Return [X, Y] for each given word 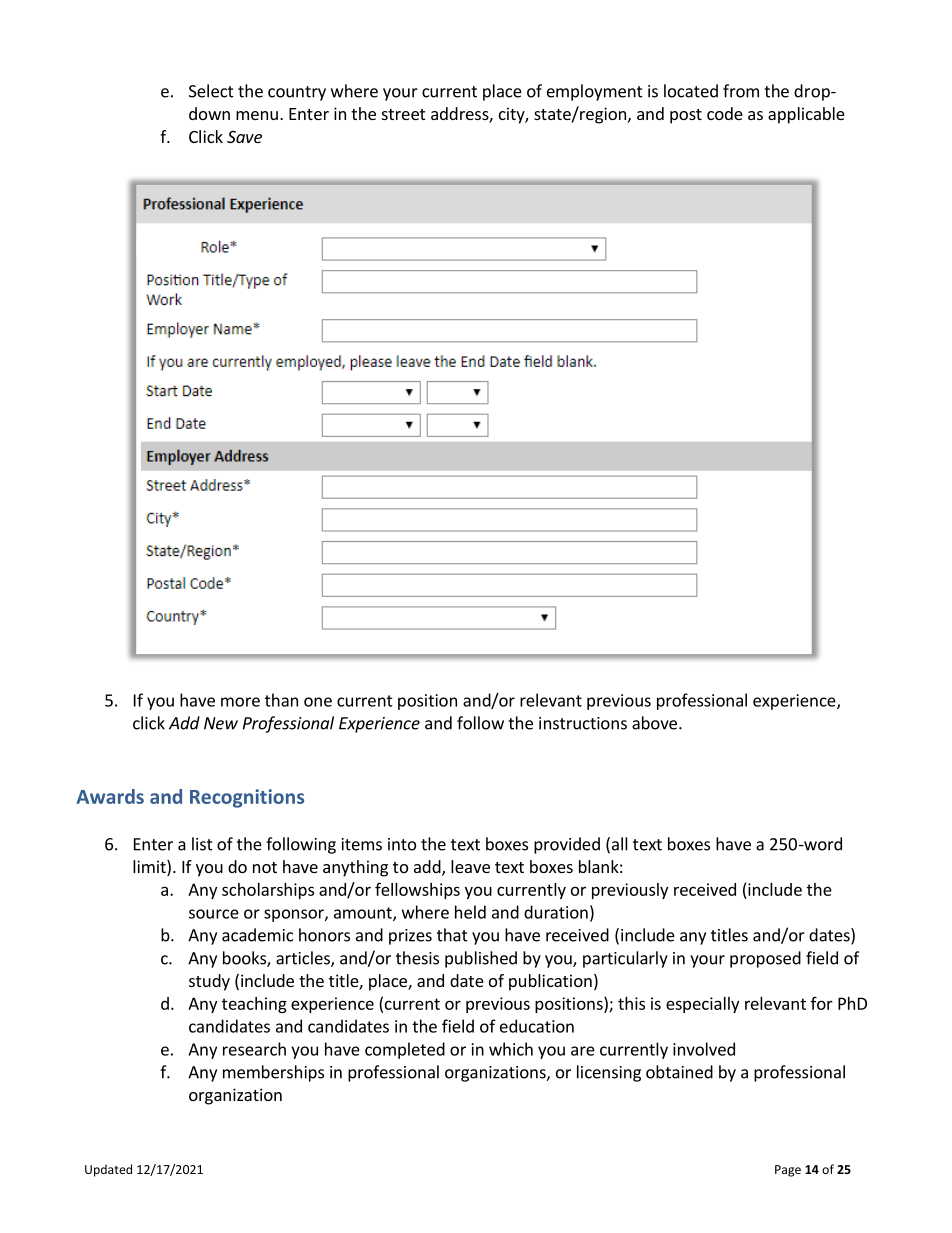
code [725, 113]
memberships [273, 1073]
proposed [765, 959]
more [240, 702]
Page [788, 1171]
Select [211, 91]
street [403, 114]
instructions [583, 723]
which [511, 1049]
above [654, 723]
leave [470, 866]
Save [244, 137]
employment [595, 92]
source [214, 914]
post [686, 116]
